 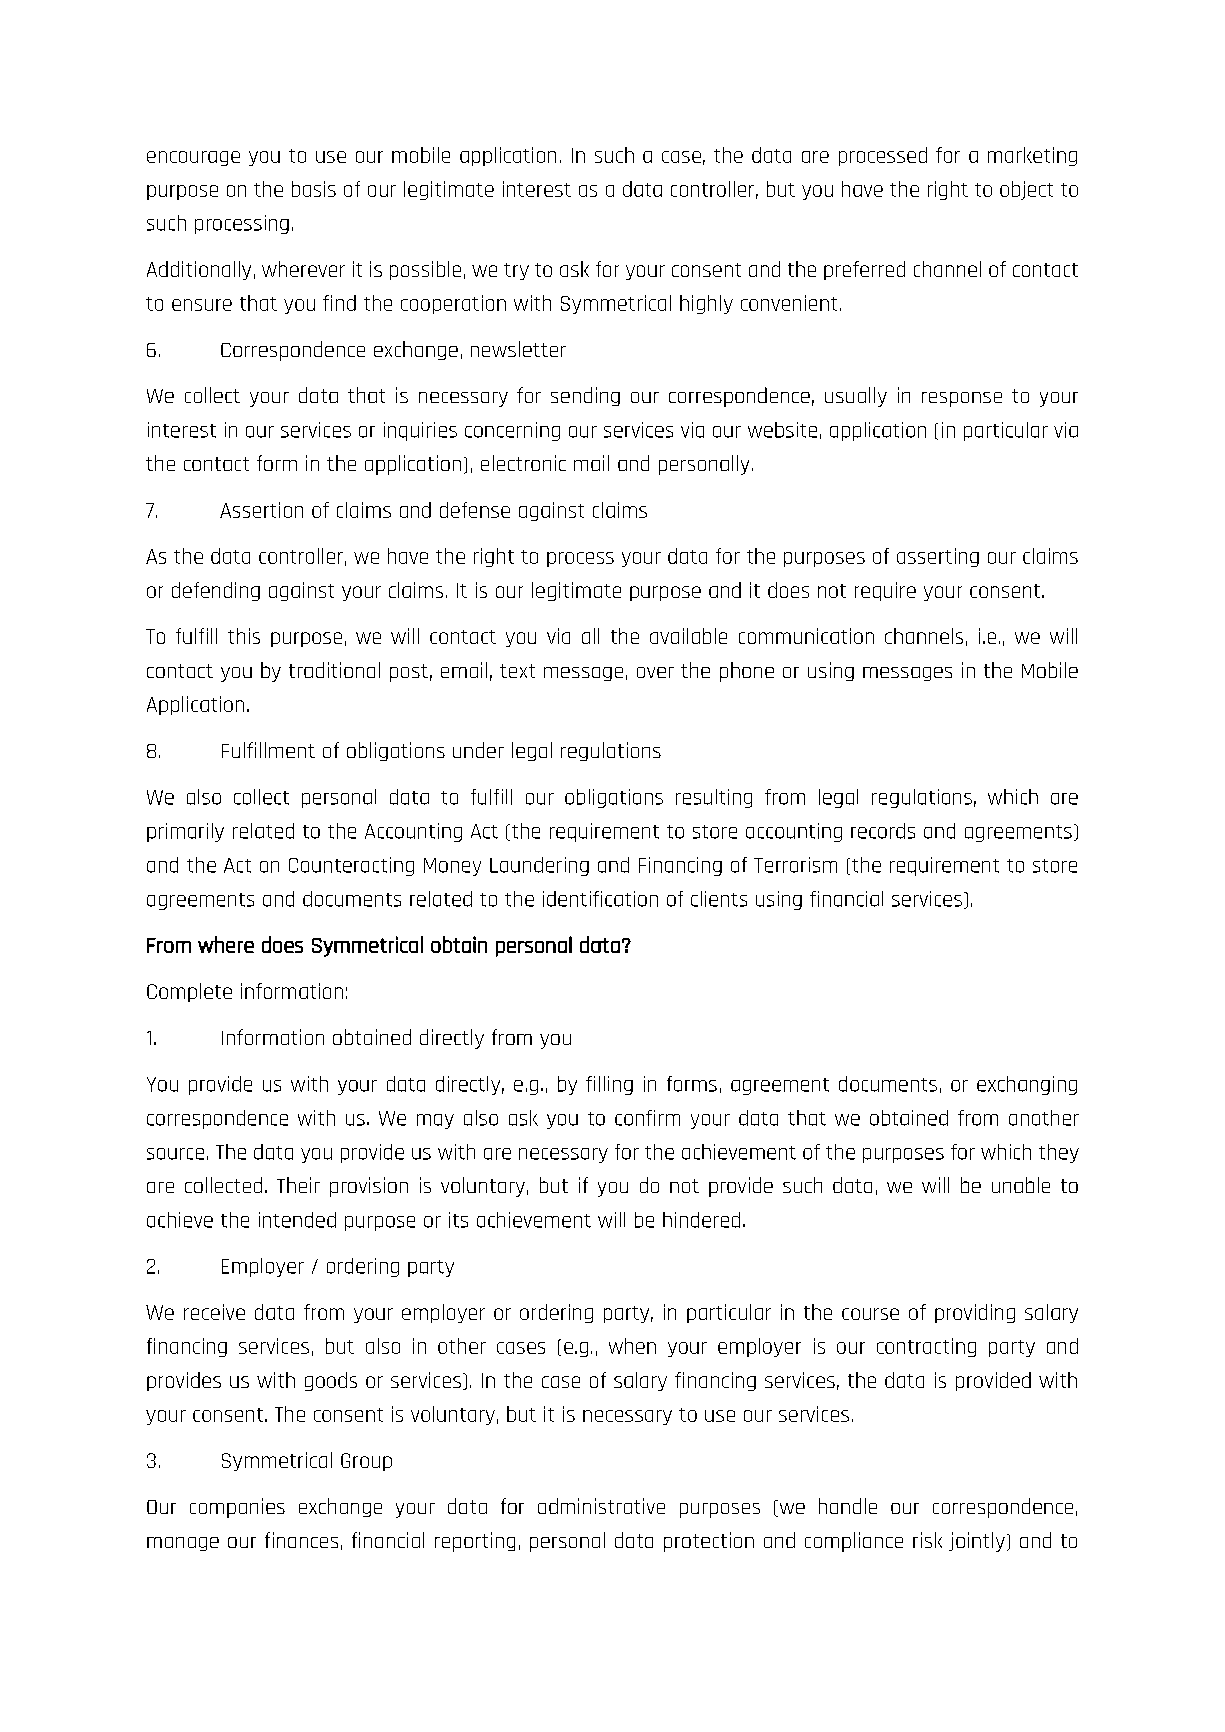 What do you see at coordinates (237, 1508) in the screenshot?
I see `companies` at bounding box center [237, 1508].
